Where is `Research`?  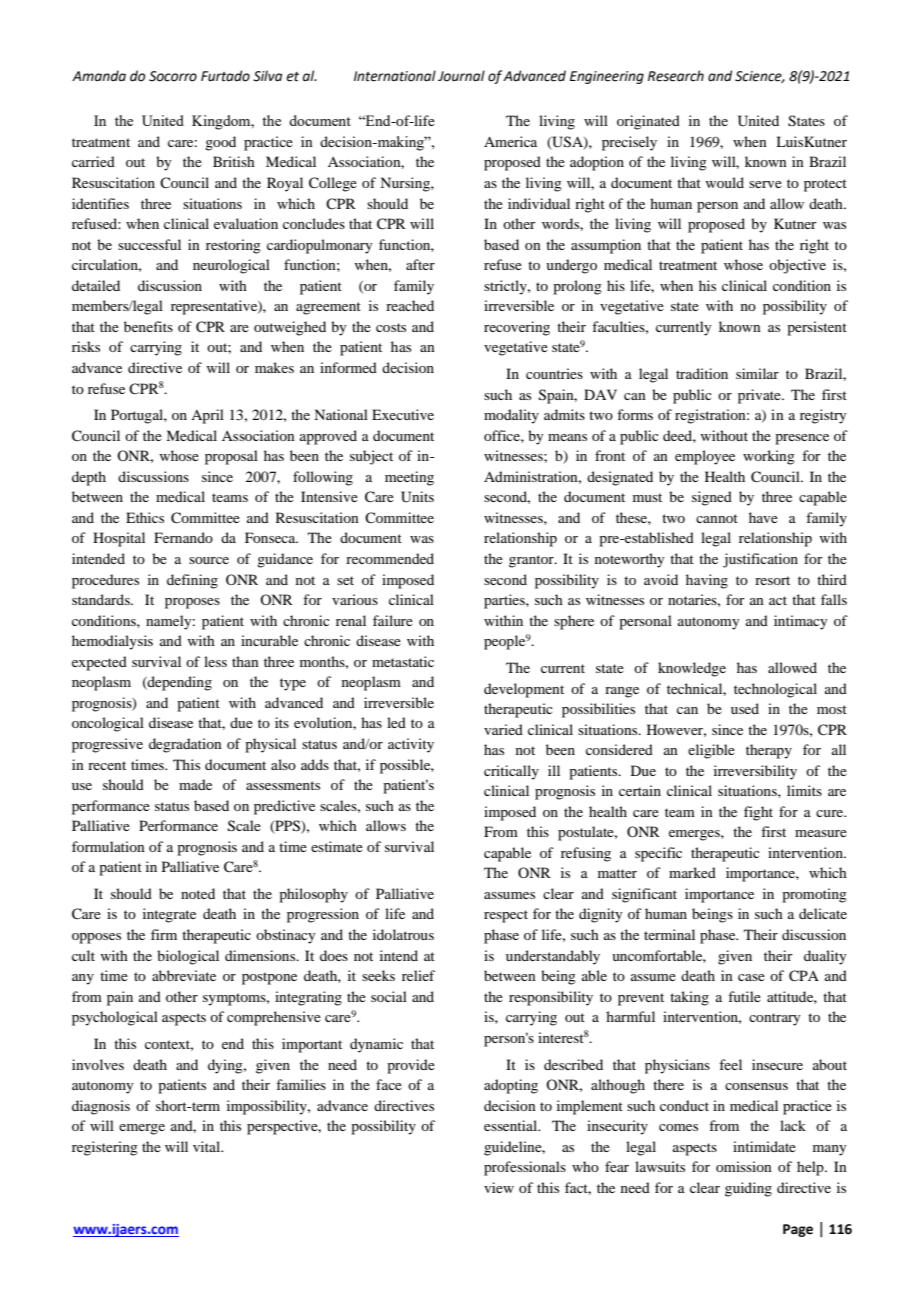
Research is located at coordinates (676, 76).
